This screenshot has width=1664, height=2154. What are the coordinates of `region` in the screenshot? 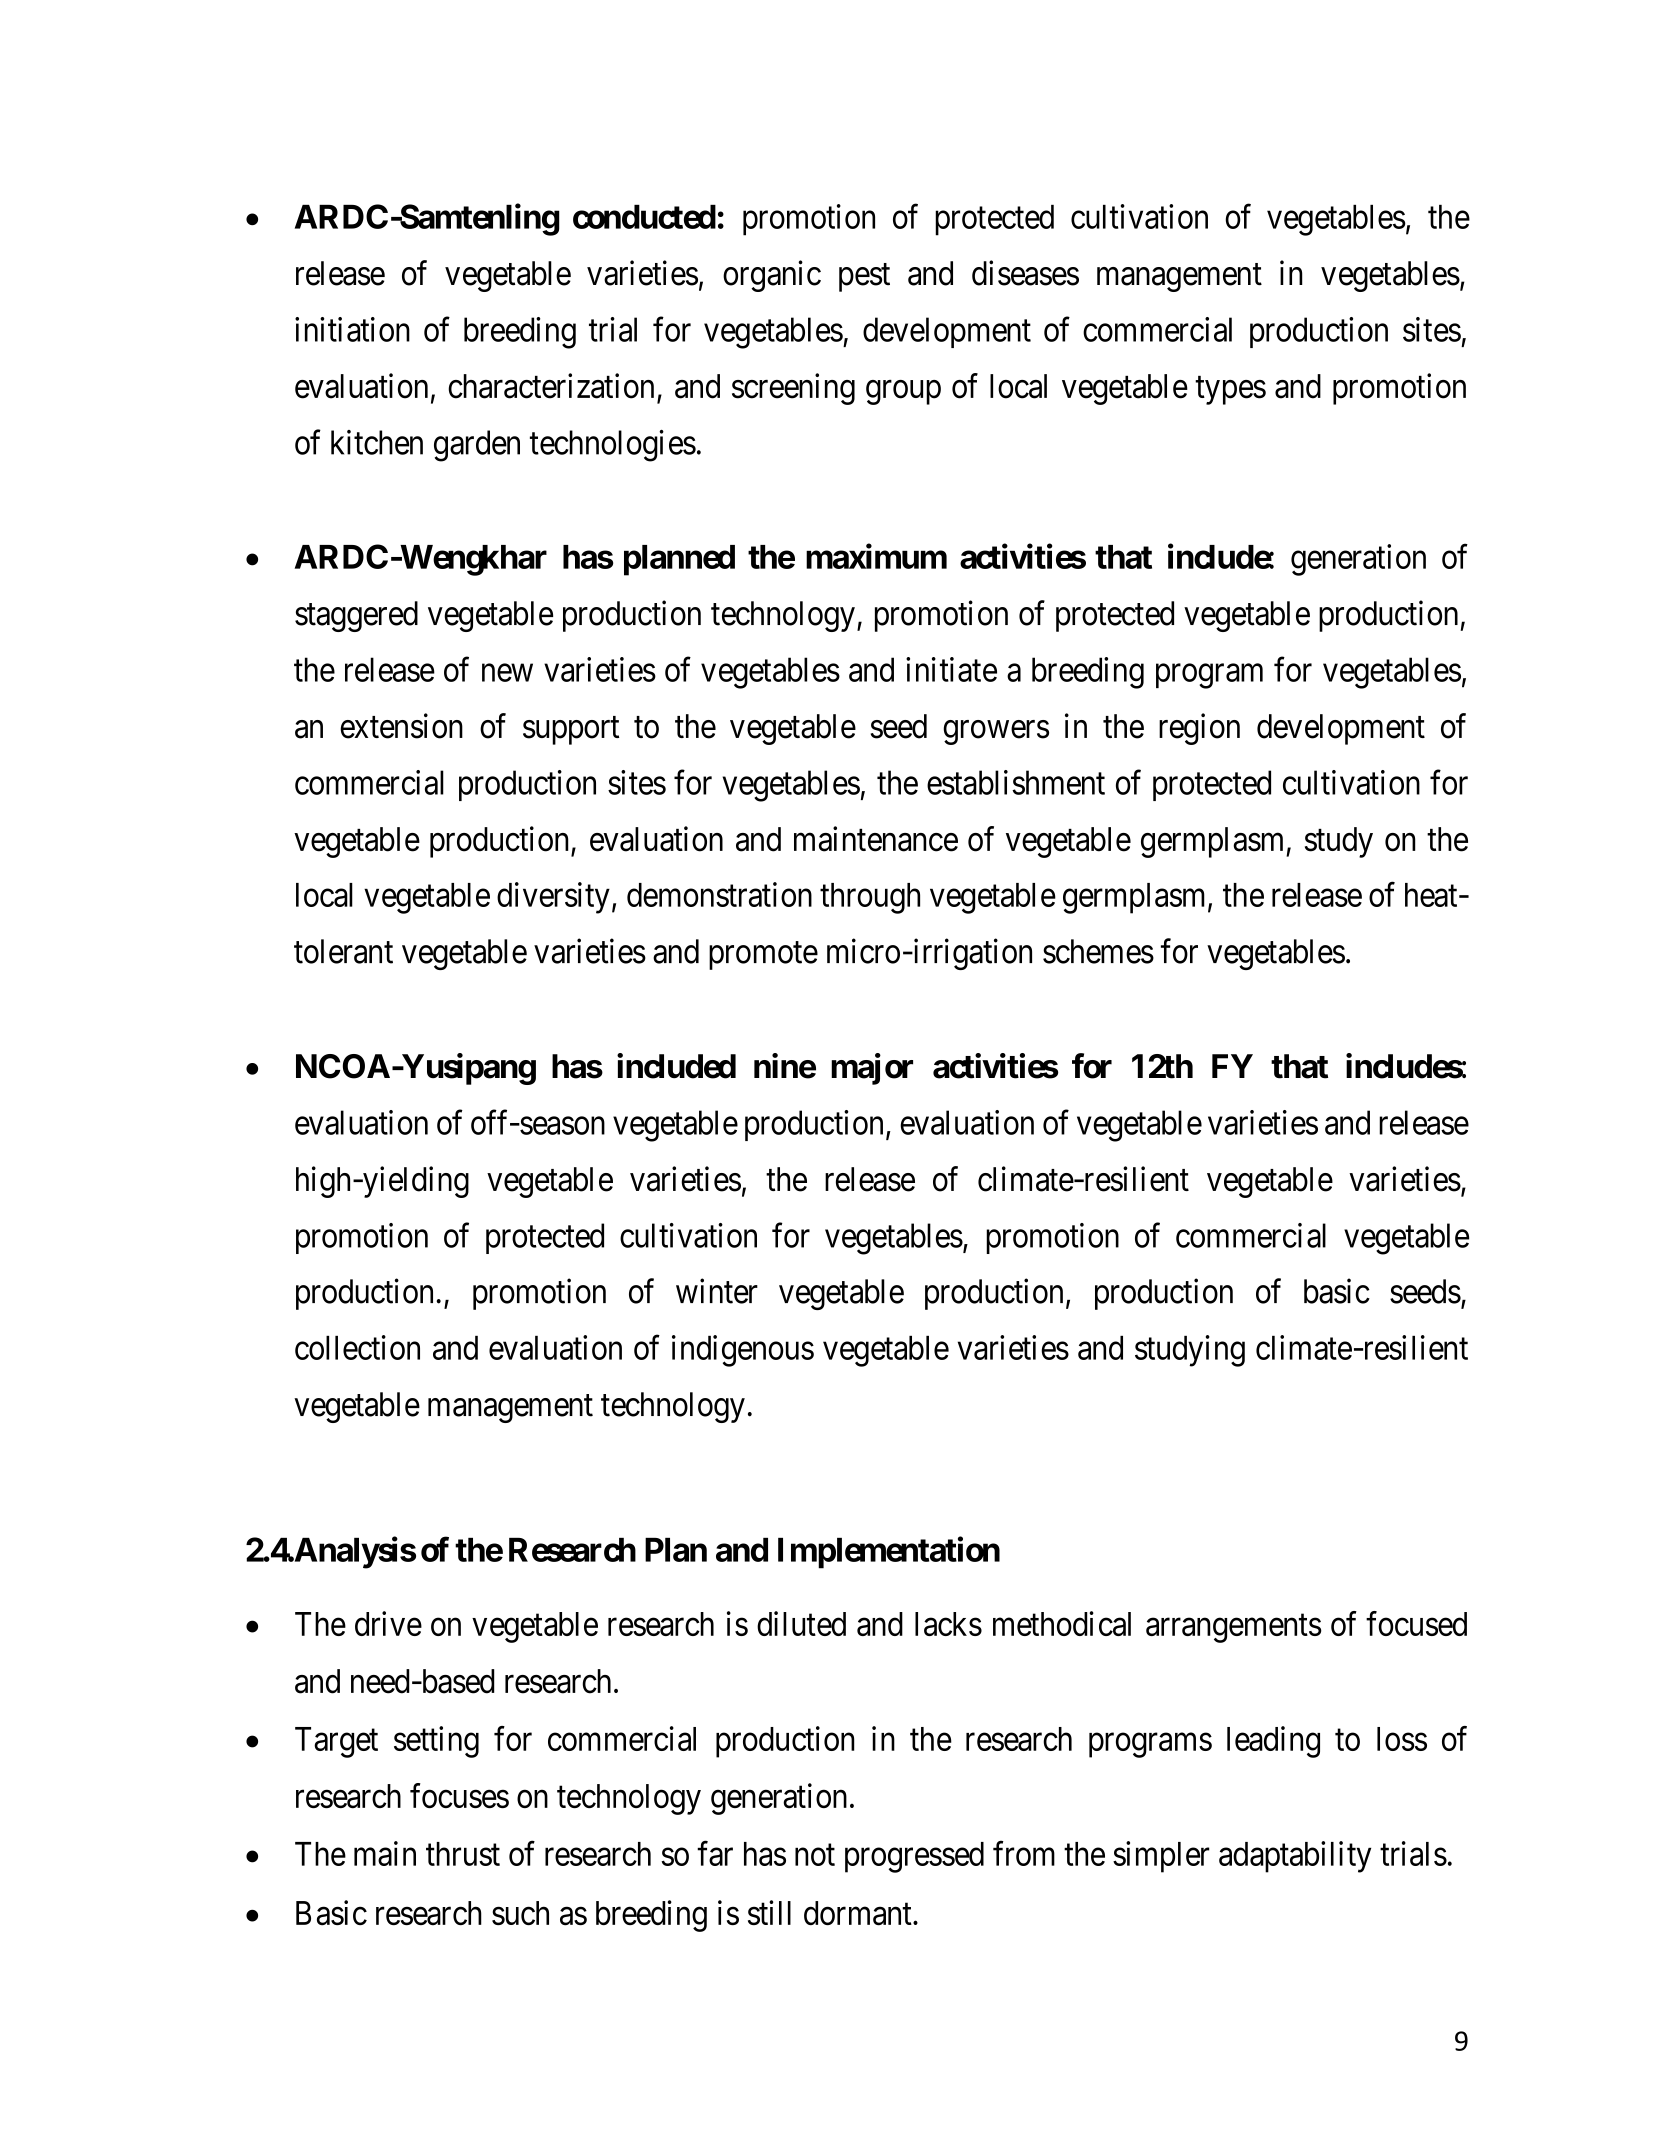 It's located at (1199, 729).
